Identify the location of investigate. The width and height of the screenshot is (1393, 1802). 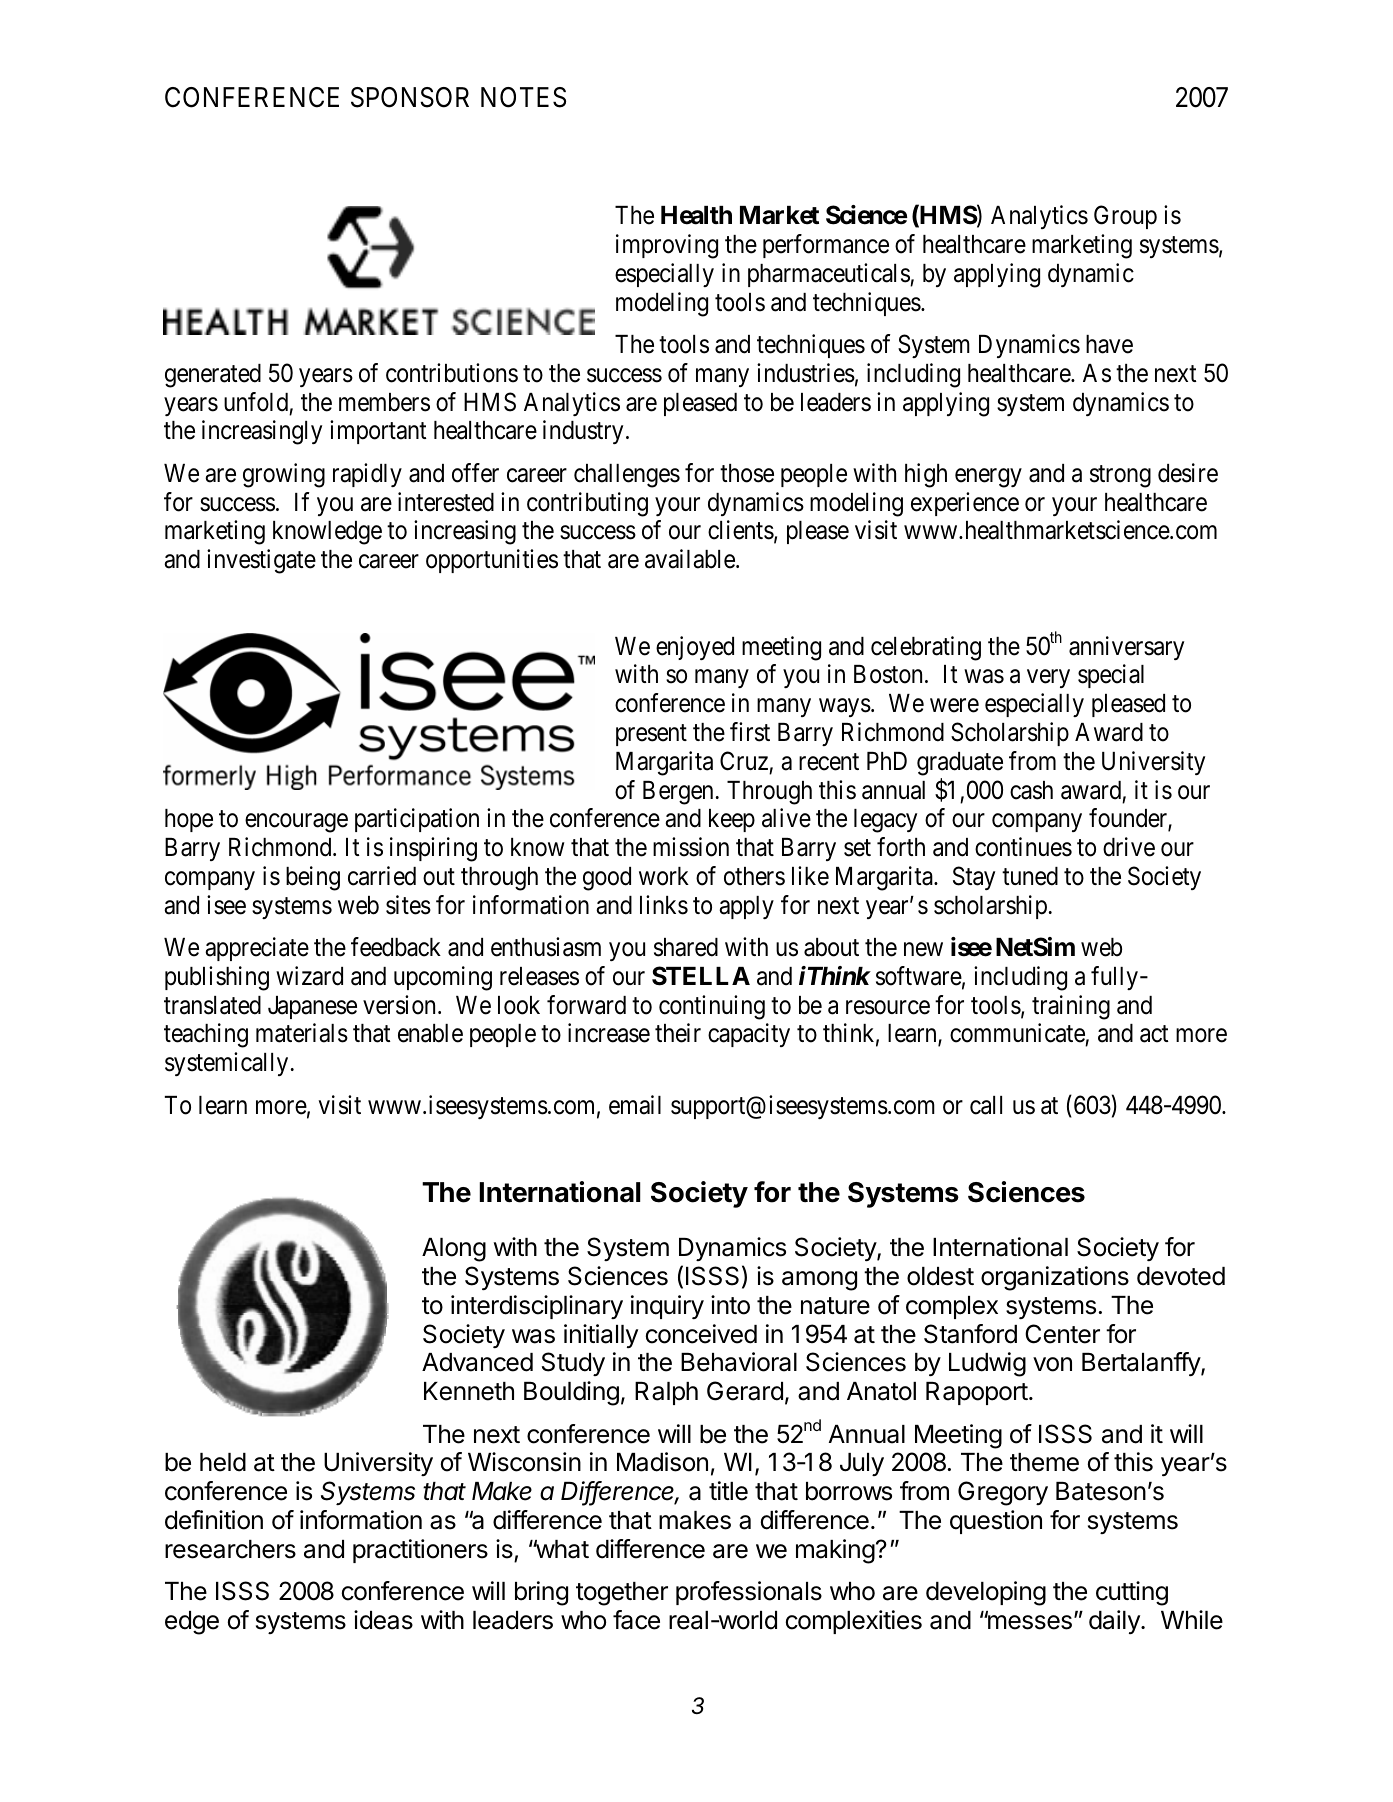
(261, 561).
